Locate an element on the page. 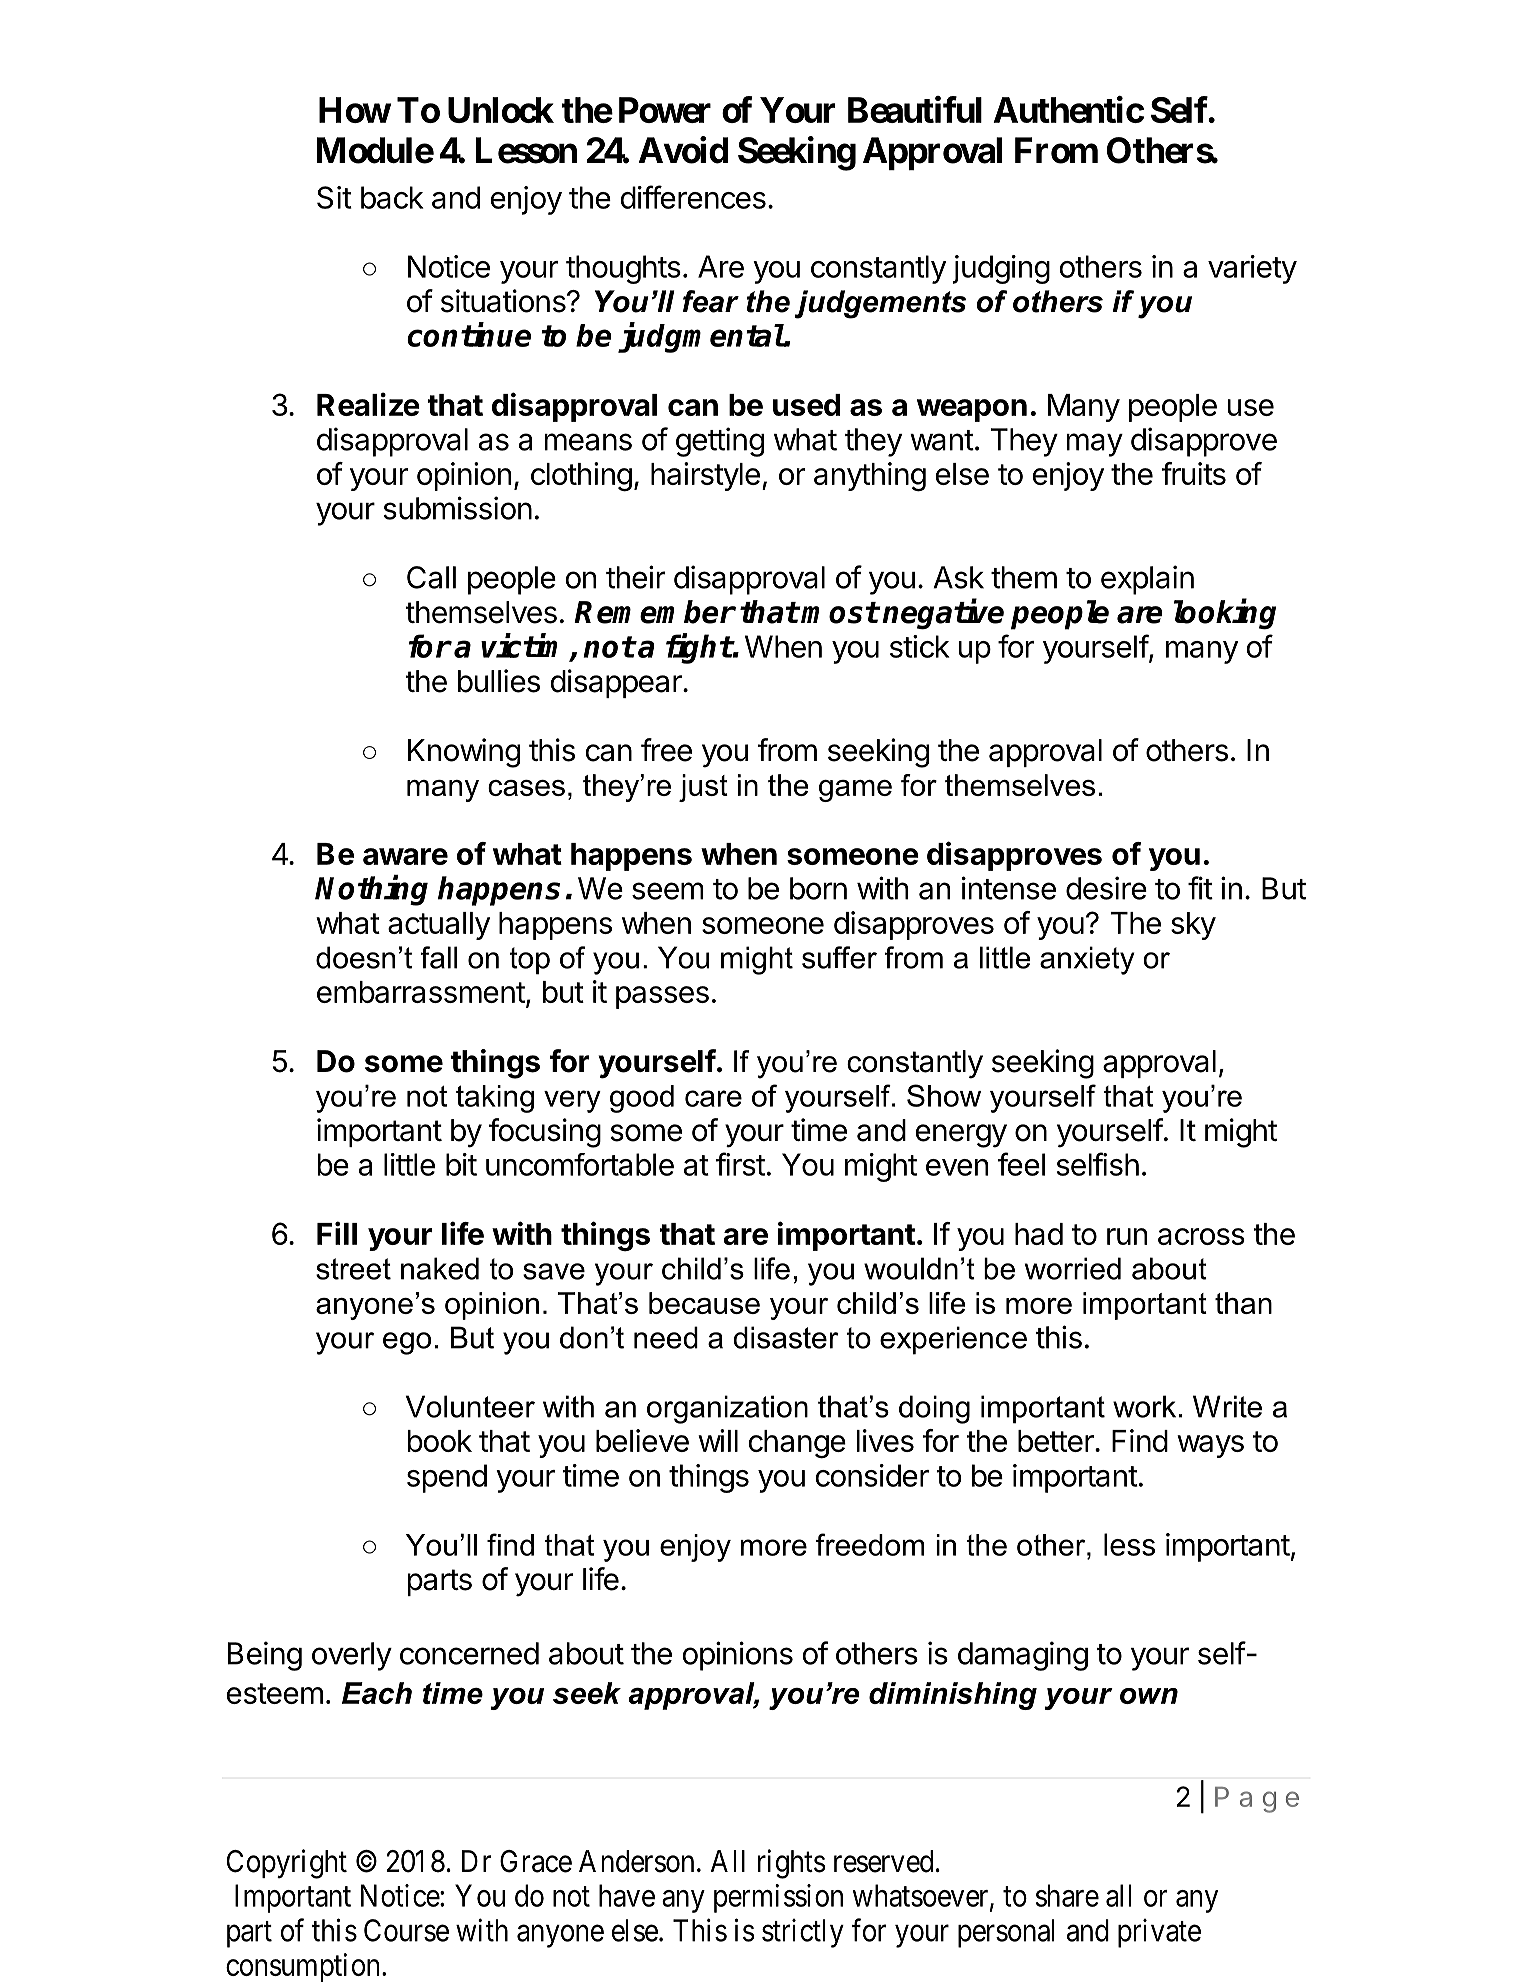 The width and height of the page is (1532, 1982). embarrassment is located at coordinates (421, 992).
